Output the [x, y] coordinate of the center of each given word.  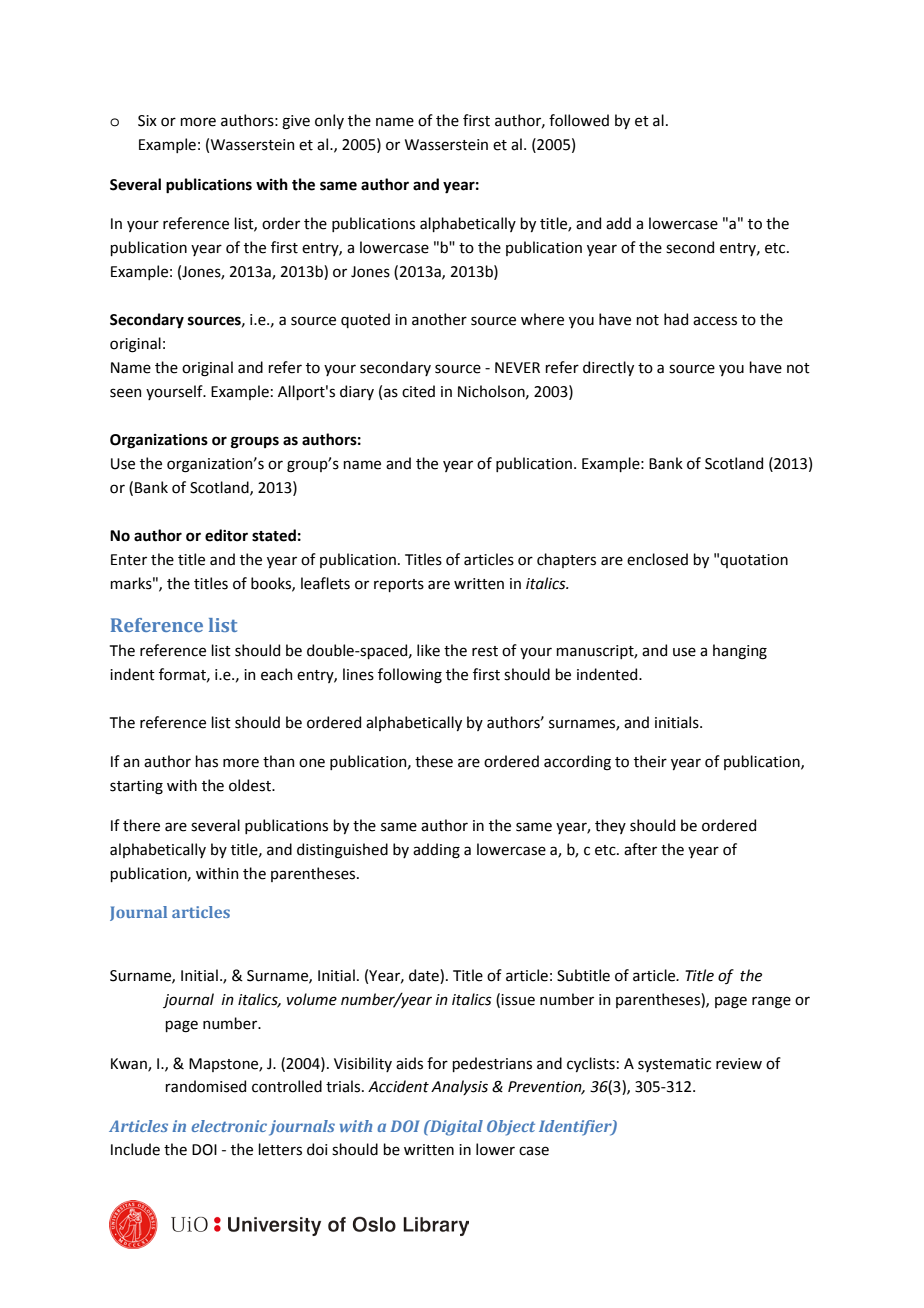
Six [147, 121]
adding [436, 851]
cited [418, 391]
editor [226, 535]
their [650, 761]
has [206, 761]
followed [579, 120]
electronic [229, 1126]
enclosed [657, 559]
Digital [455, 1128]
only [329, 121]
